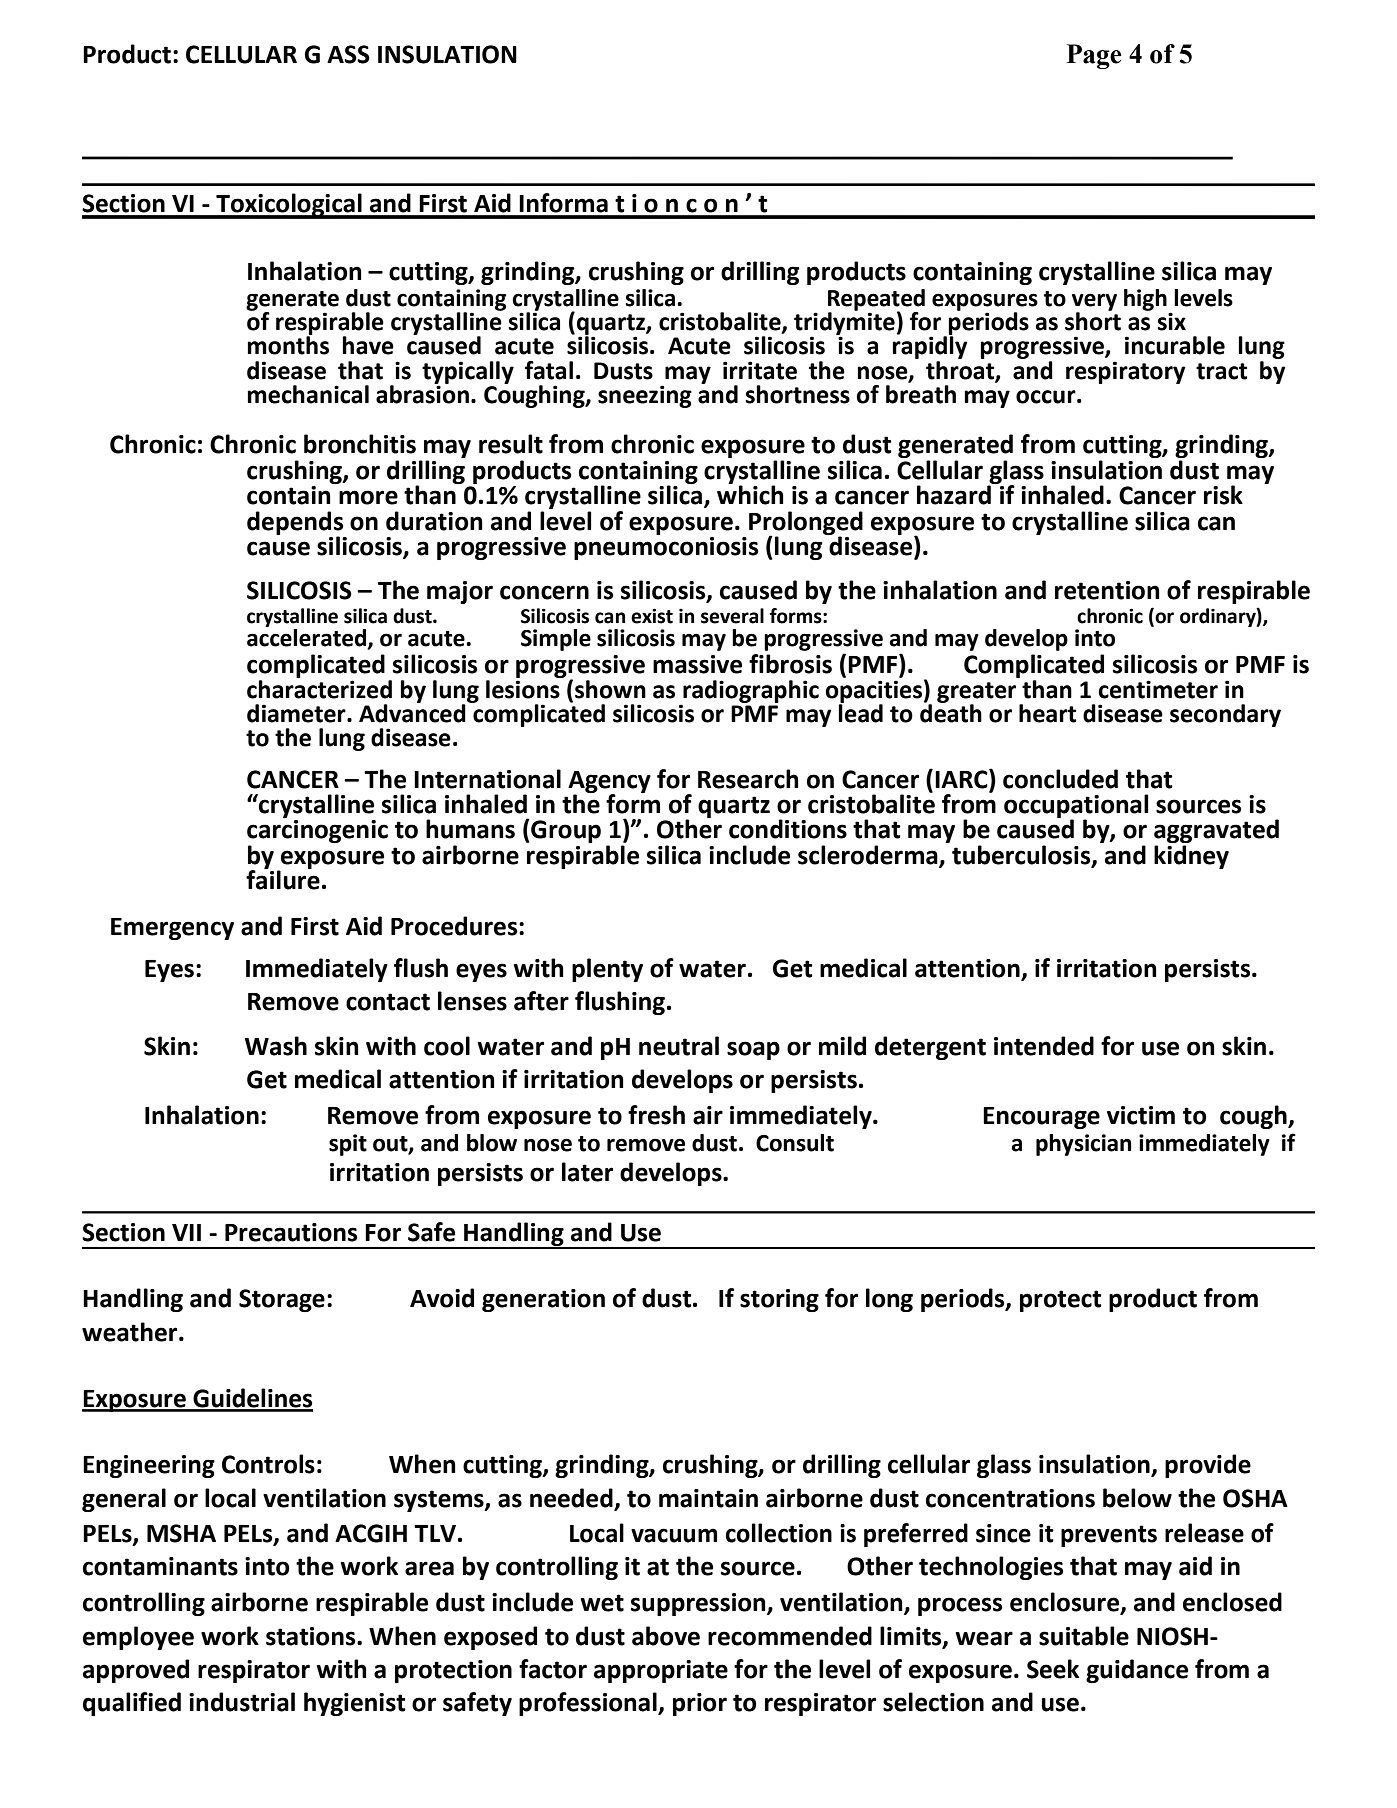  Describe the element at coordinates (652, 616) in the screenshot. I see `exist` at that location.
